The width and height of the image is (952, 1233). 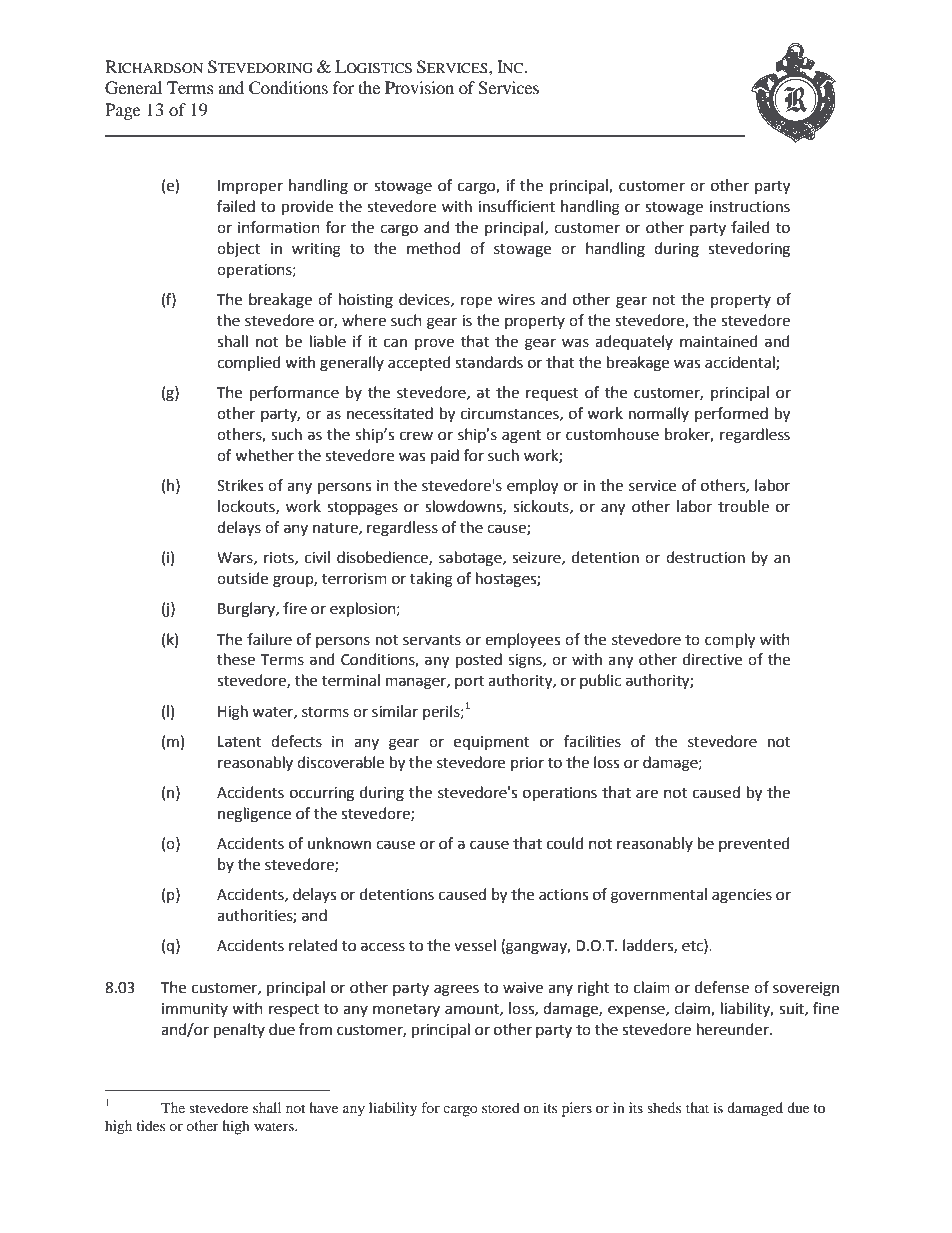 I want to click on stored, so click(x=501, y=1107).
